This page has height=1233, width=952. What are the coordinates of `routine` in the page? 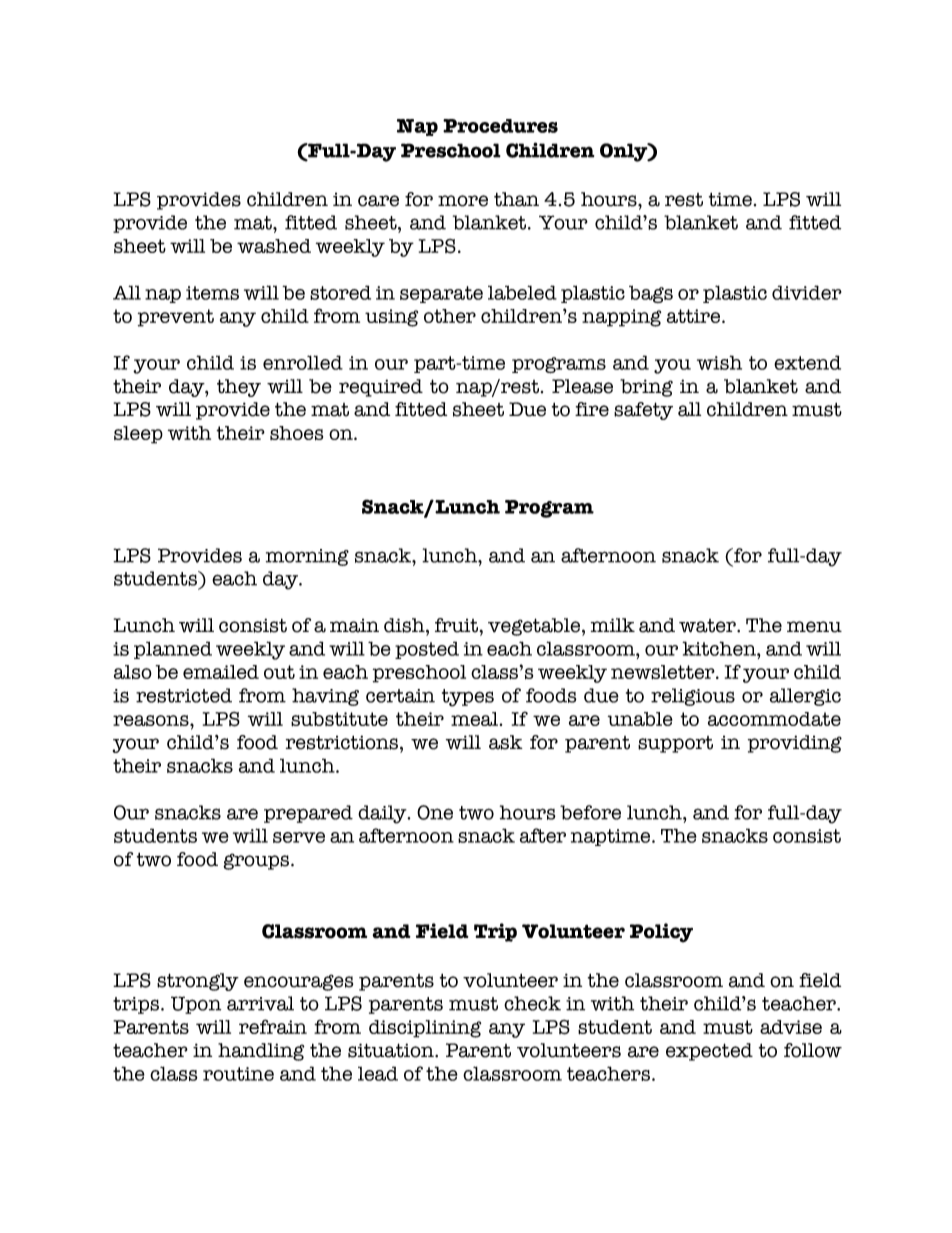 It's located at (238, 1074).
